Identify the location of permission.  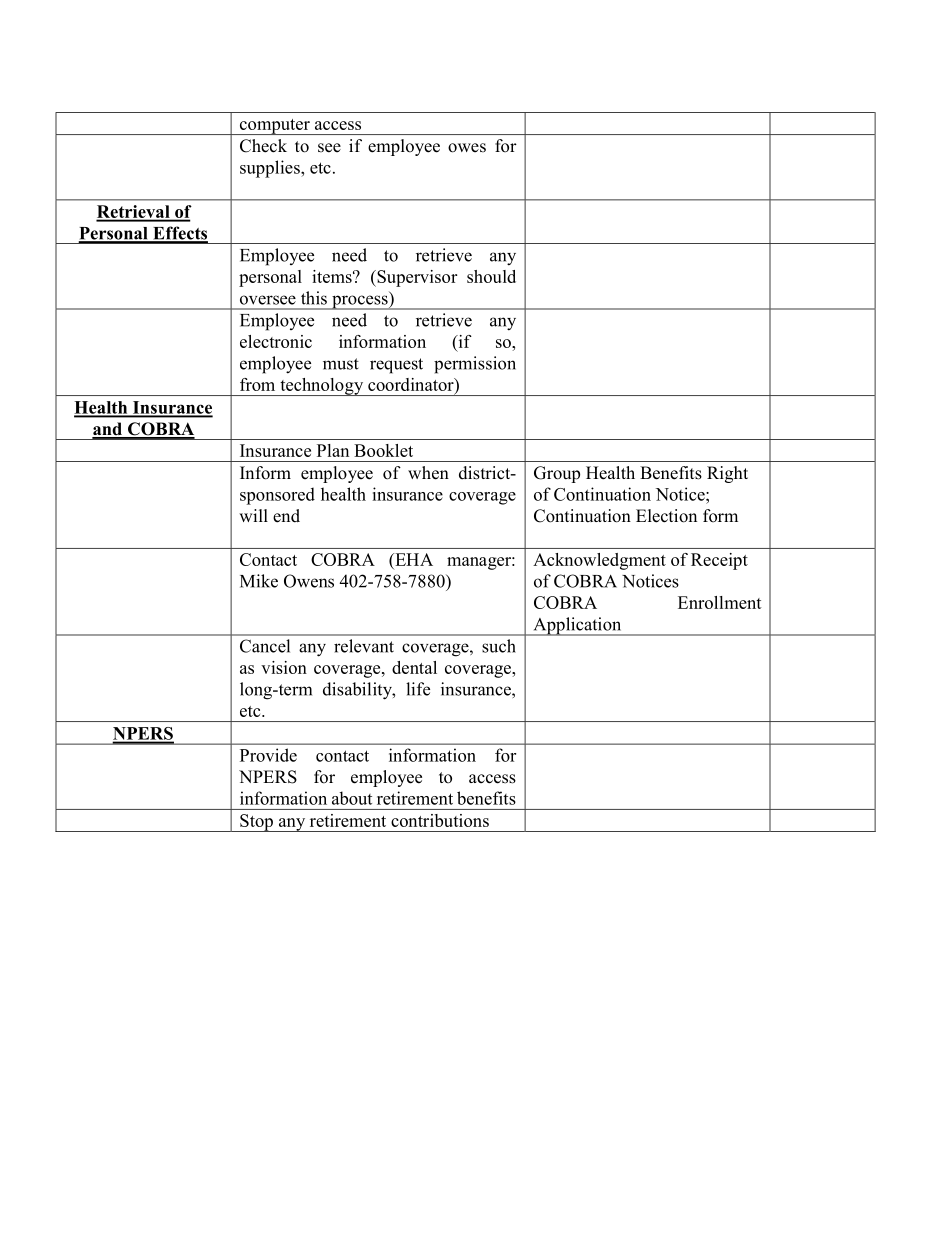
(475, 365).
